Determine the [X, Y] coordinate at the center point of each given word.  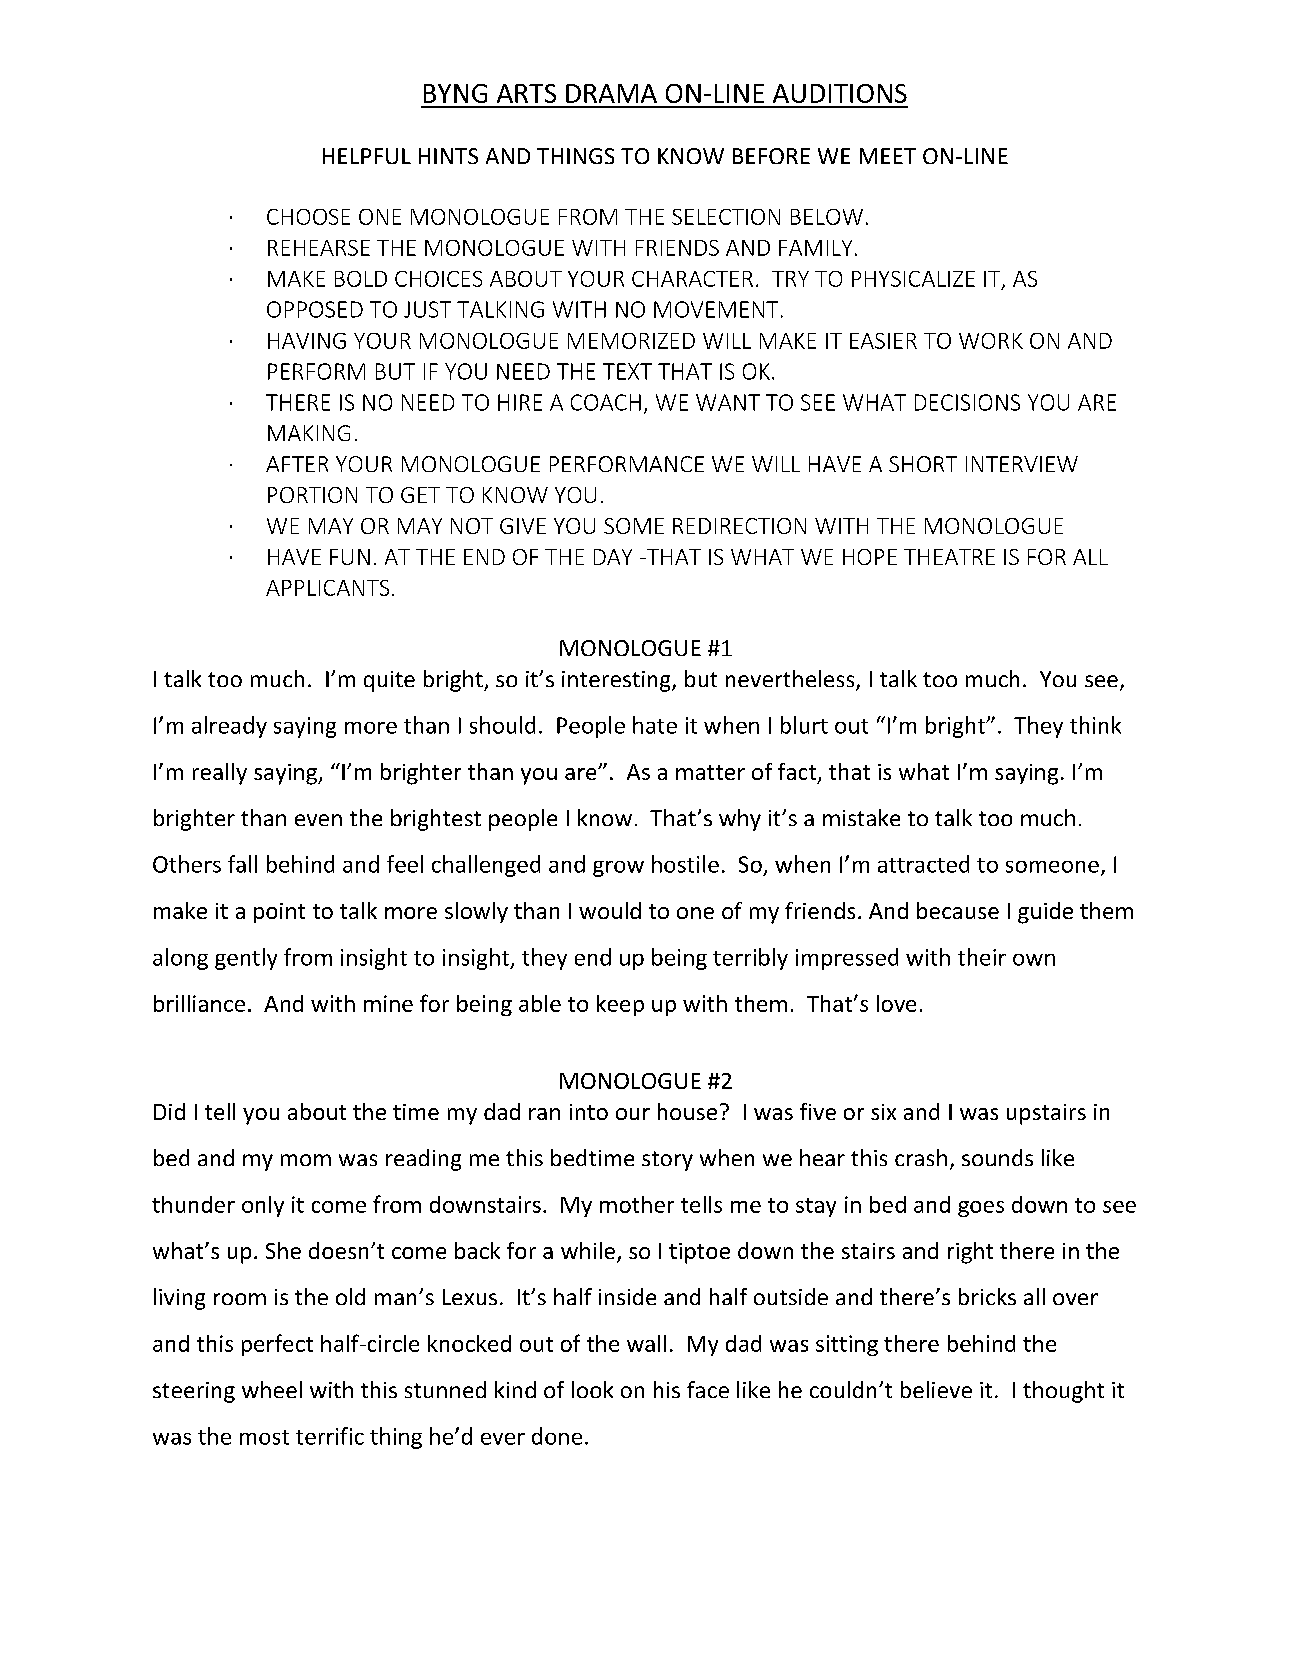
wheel [272, 1389]
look [592, 1389]
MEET [888, 156]
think [1095, 725]
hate [655, 725]
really [220, 774]
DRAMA [611, 93]
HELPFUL [367, 156]
